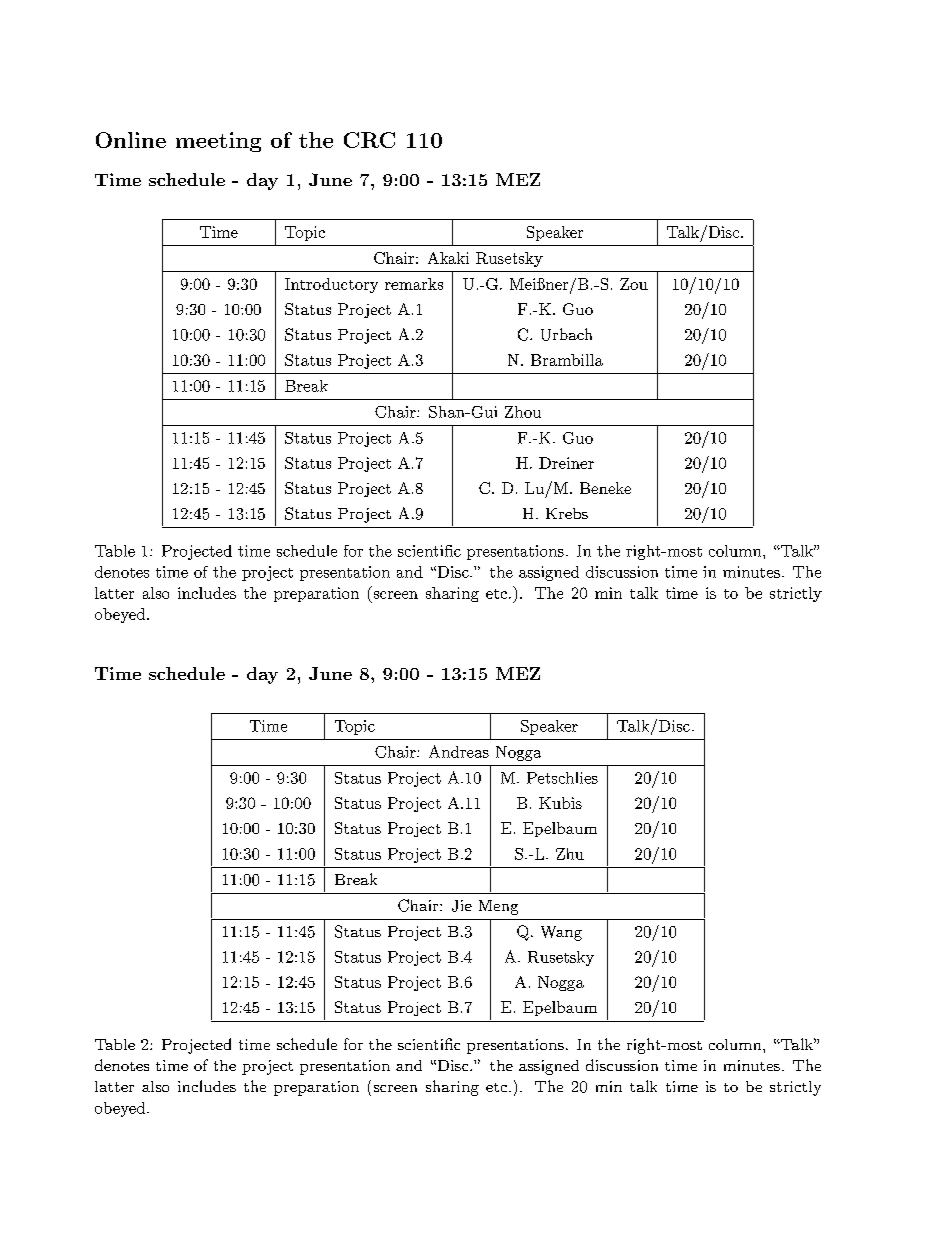 The width and height of the page is (952, 1233). Describe the element at coordinates (561, 933) in the page. I see `Wang` at that location.
